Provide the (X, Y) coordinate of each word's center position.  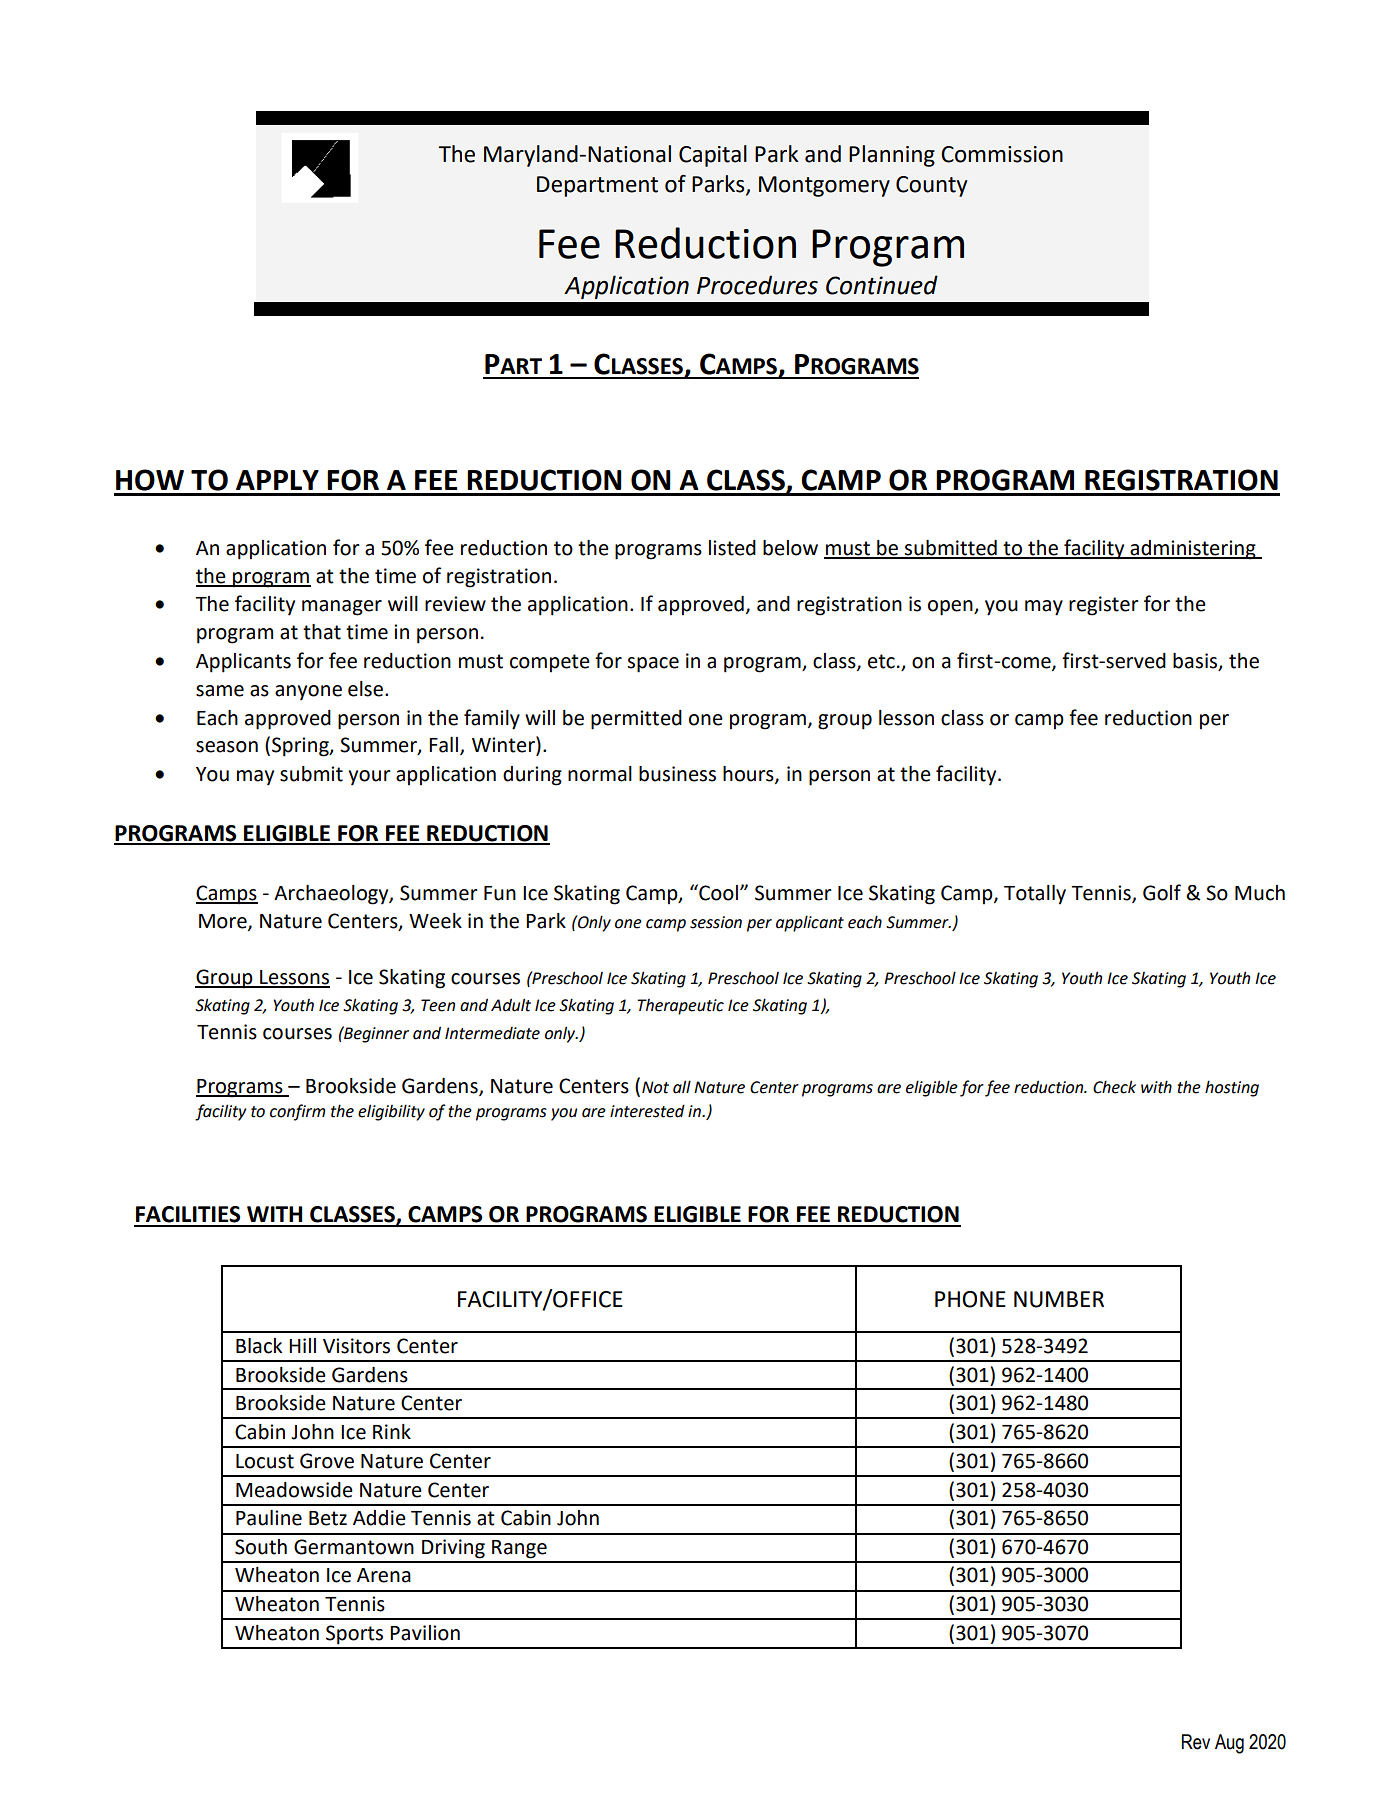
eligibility (391, 1112)
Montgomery (824, 186)
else (367, 689)
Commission (1002, 154)
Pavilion (425, 1633)
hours (749, 775)
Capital (713, 156)
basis (1196, 662)
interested (647, 1111)
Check (1114, 1087)
